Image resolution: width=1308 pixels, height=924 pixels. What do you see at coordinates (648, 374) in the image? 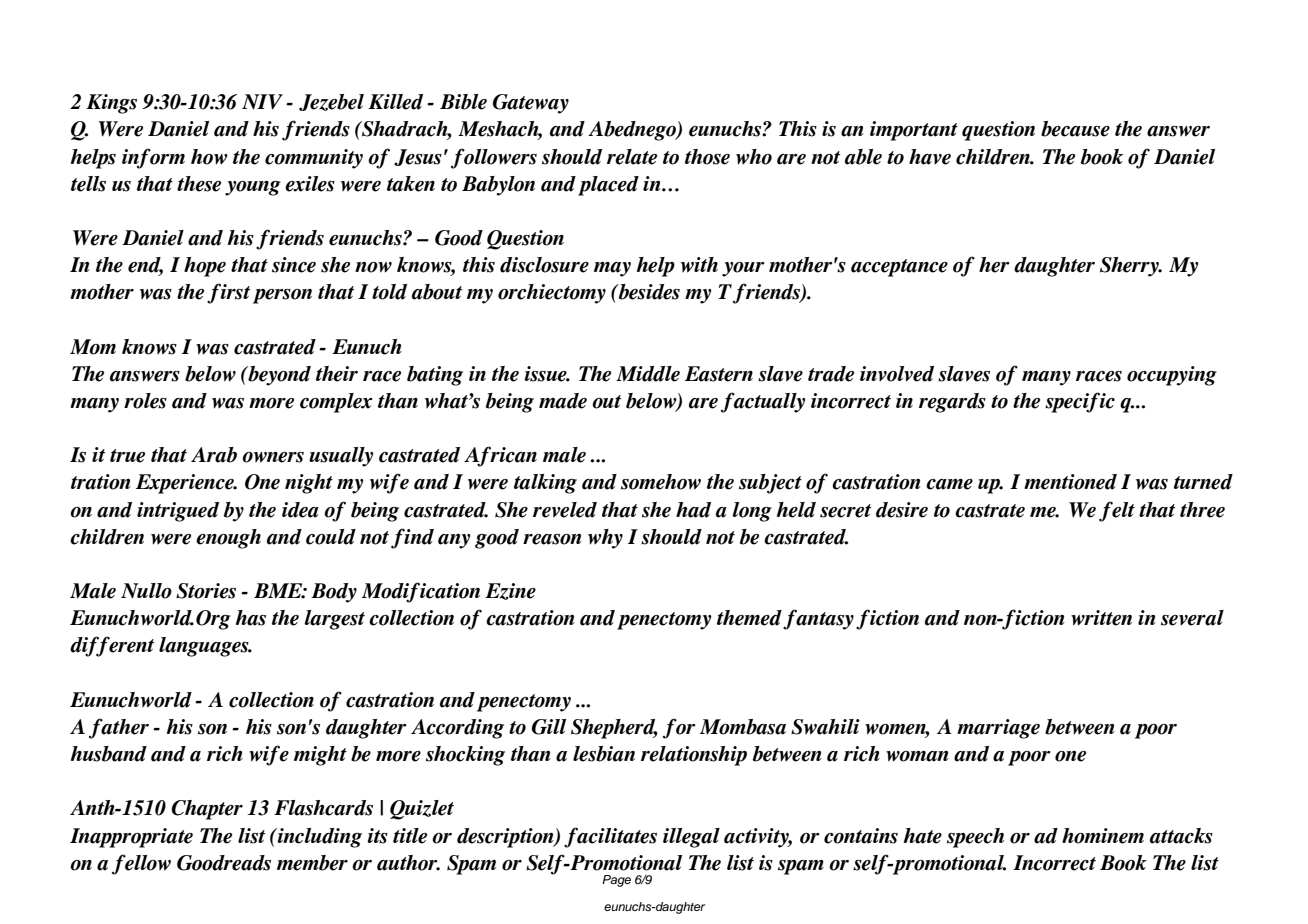
I see `Middle` at bounding box center [648, 374].
